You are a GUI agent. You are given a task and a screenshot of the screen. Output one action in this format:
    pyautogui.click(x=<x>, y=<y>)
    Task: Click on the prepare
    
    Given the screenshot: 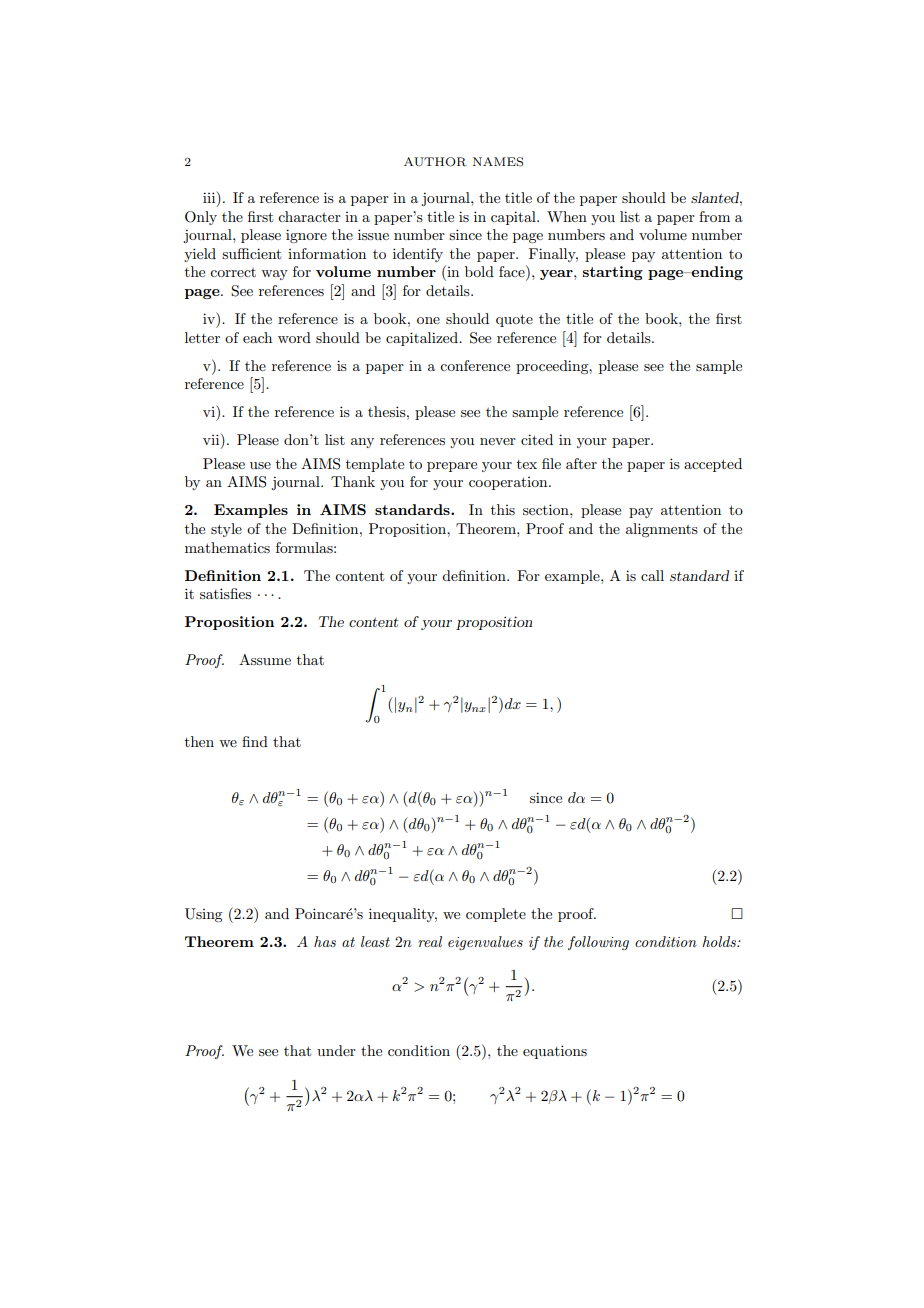 What is the action you would take?
    pyautogui.click(x=452, y=467)
